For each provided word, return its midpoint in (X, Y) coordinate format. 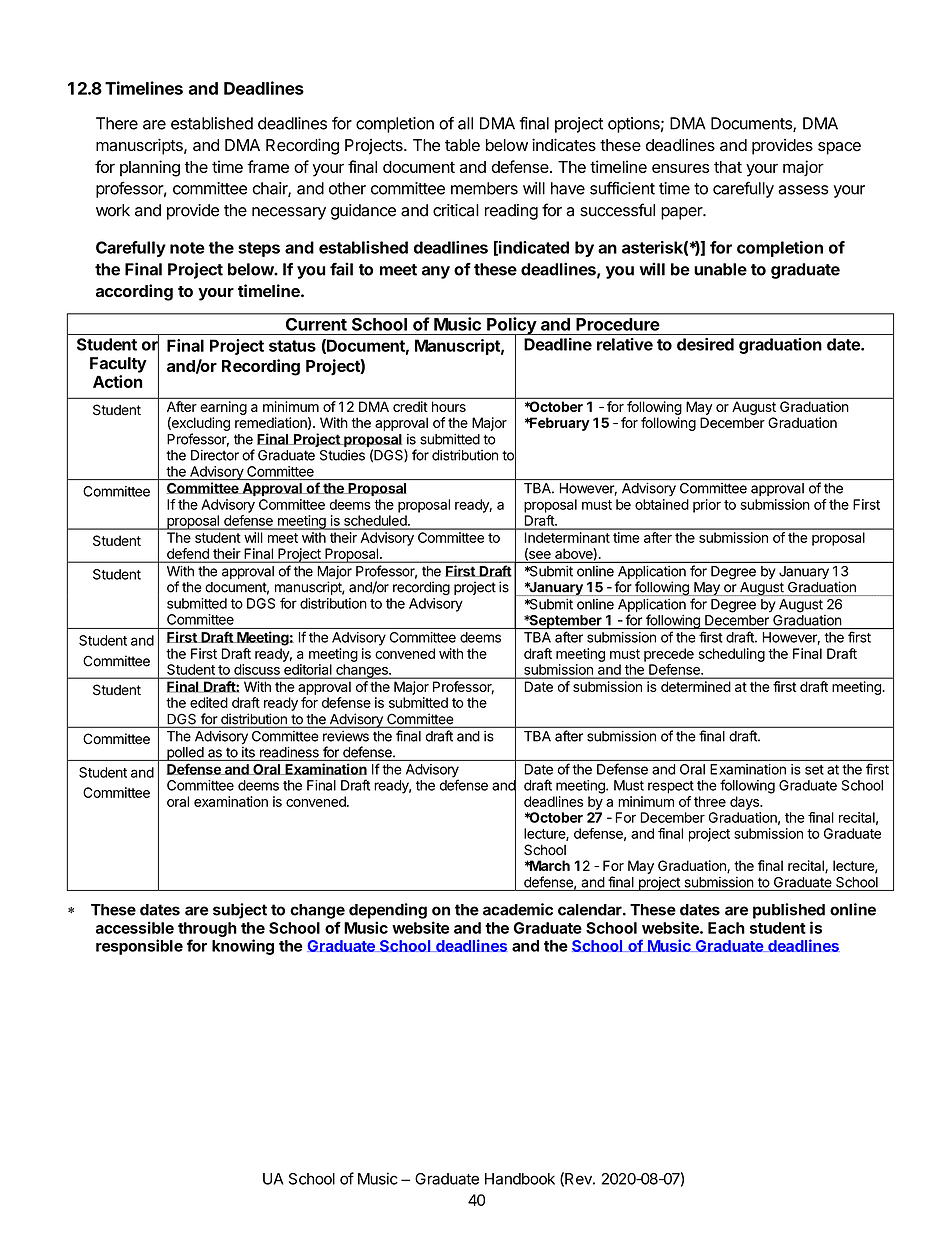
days (745, 803)
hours (449, 406)
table (462, 145)
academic (518, 909)
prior (707, 506)
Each (726, 928)
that (728, 167)
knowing (243, 947)
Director (215, 455)
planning (150, 168)
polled (185, 754)
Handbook (520, 1179)
